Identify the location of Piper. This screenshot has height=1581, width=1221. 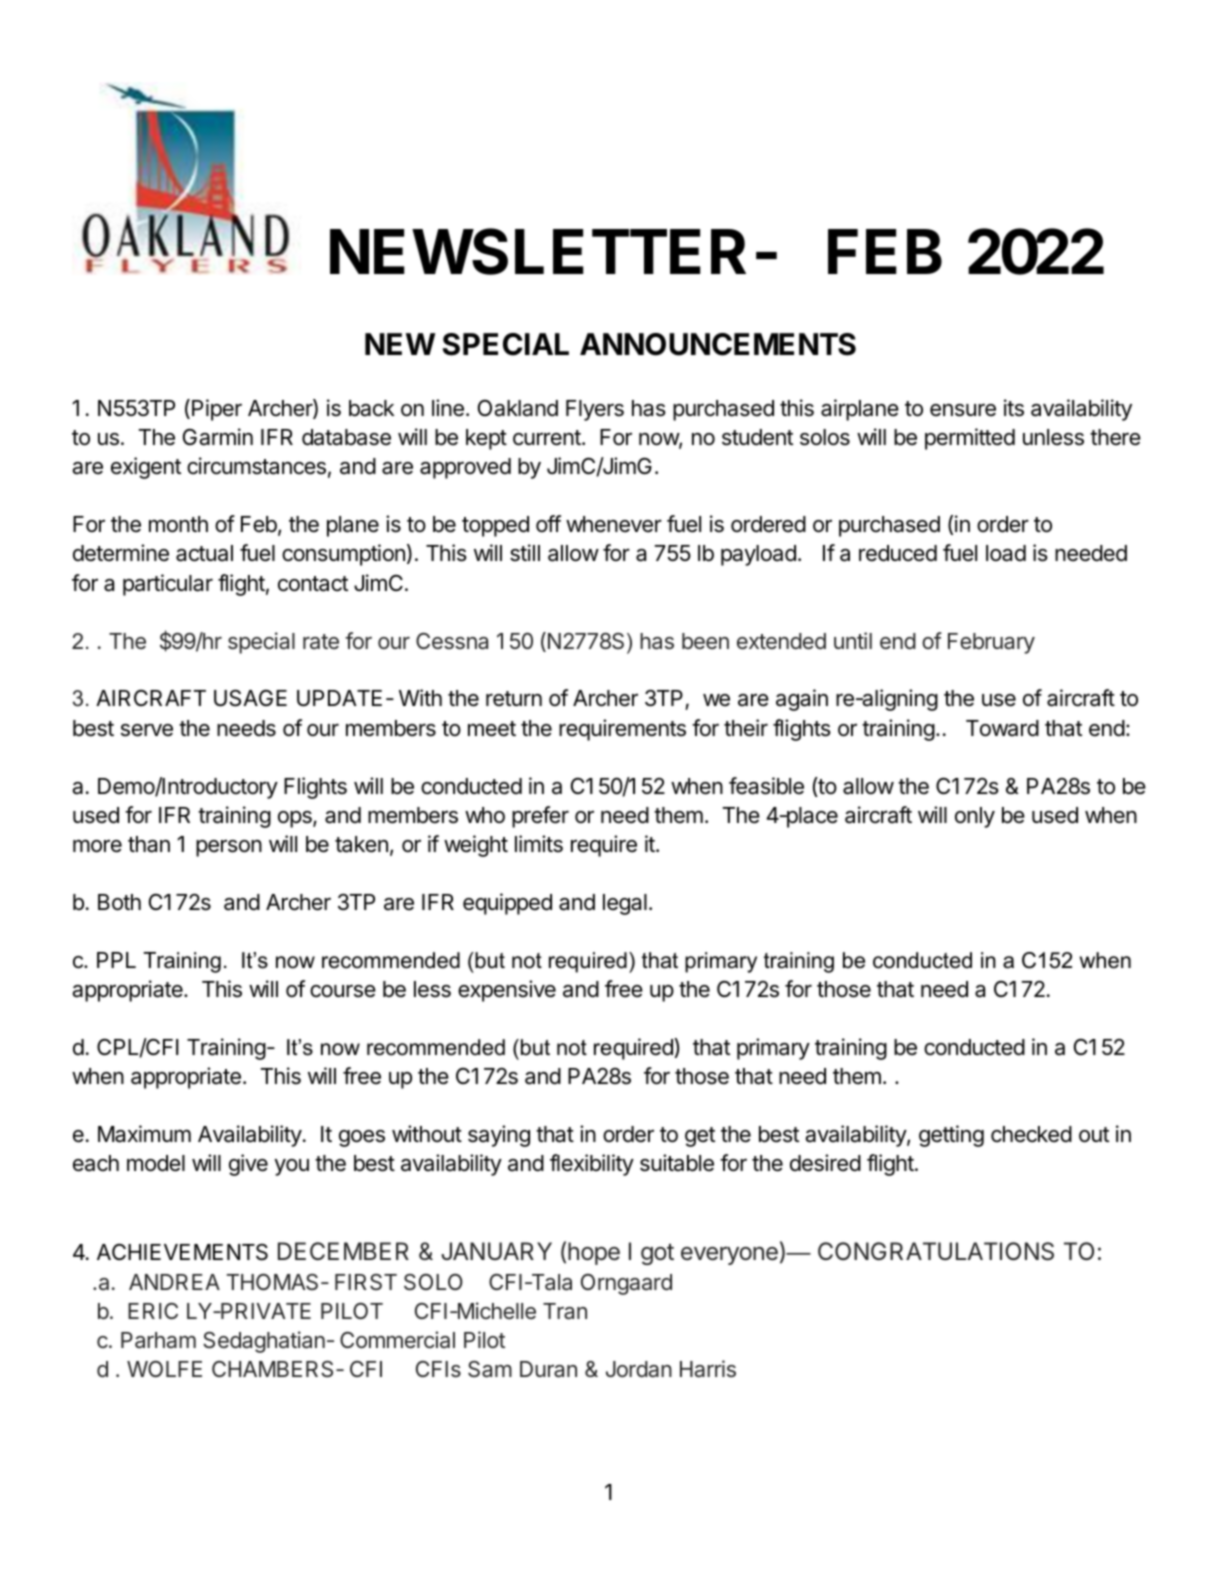
(217, 410).
